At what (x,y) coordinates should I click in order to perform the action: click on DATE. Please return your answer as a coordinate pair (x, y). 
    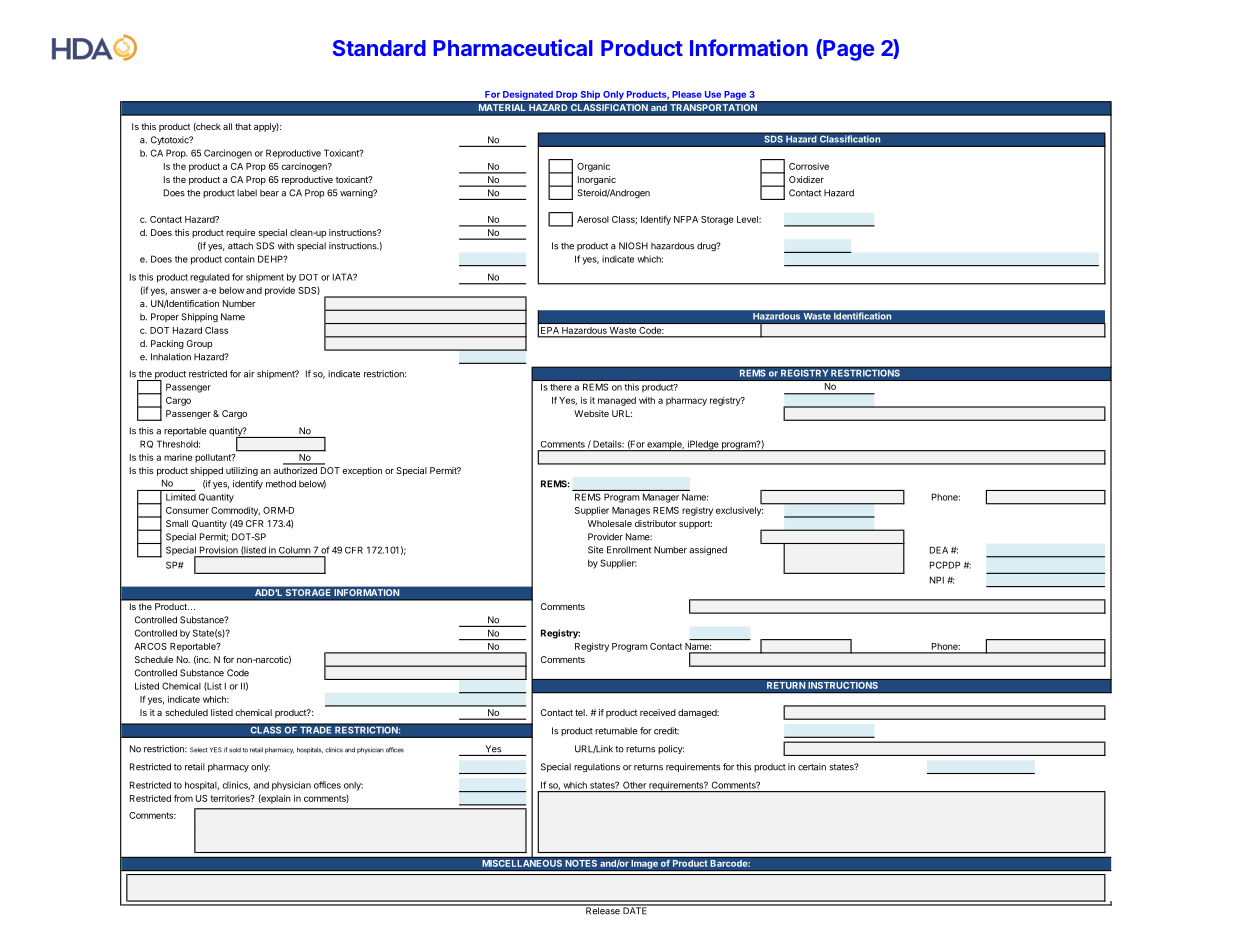
    Looking at the image, I should click on (635, 910).
